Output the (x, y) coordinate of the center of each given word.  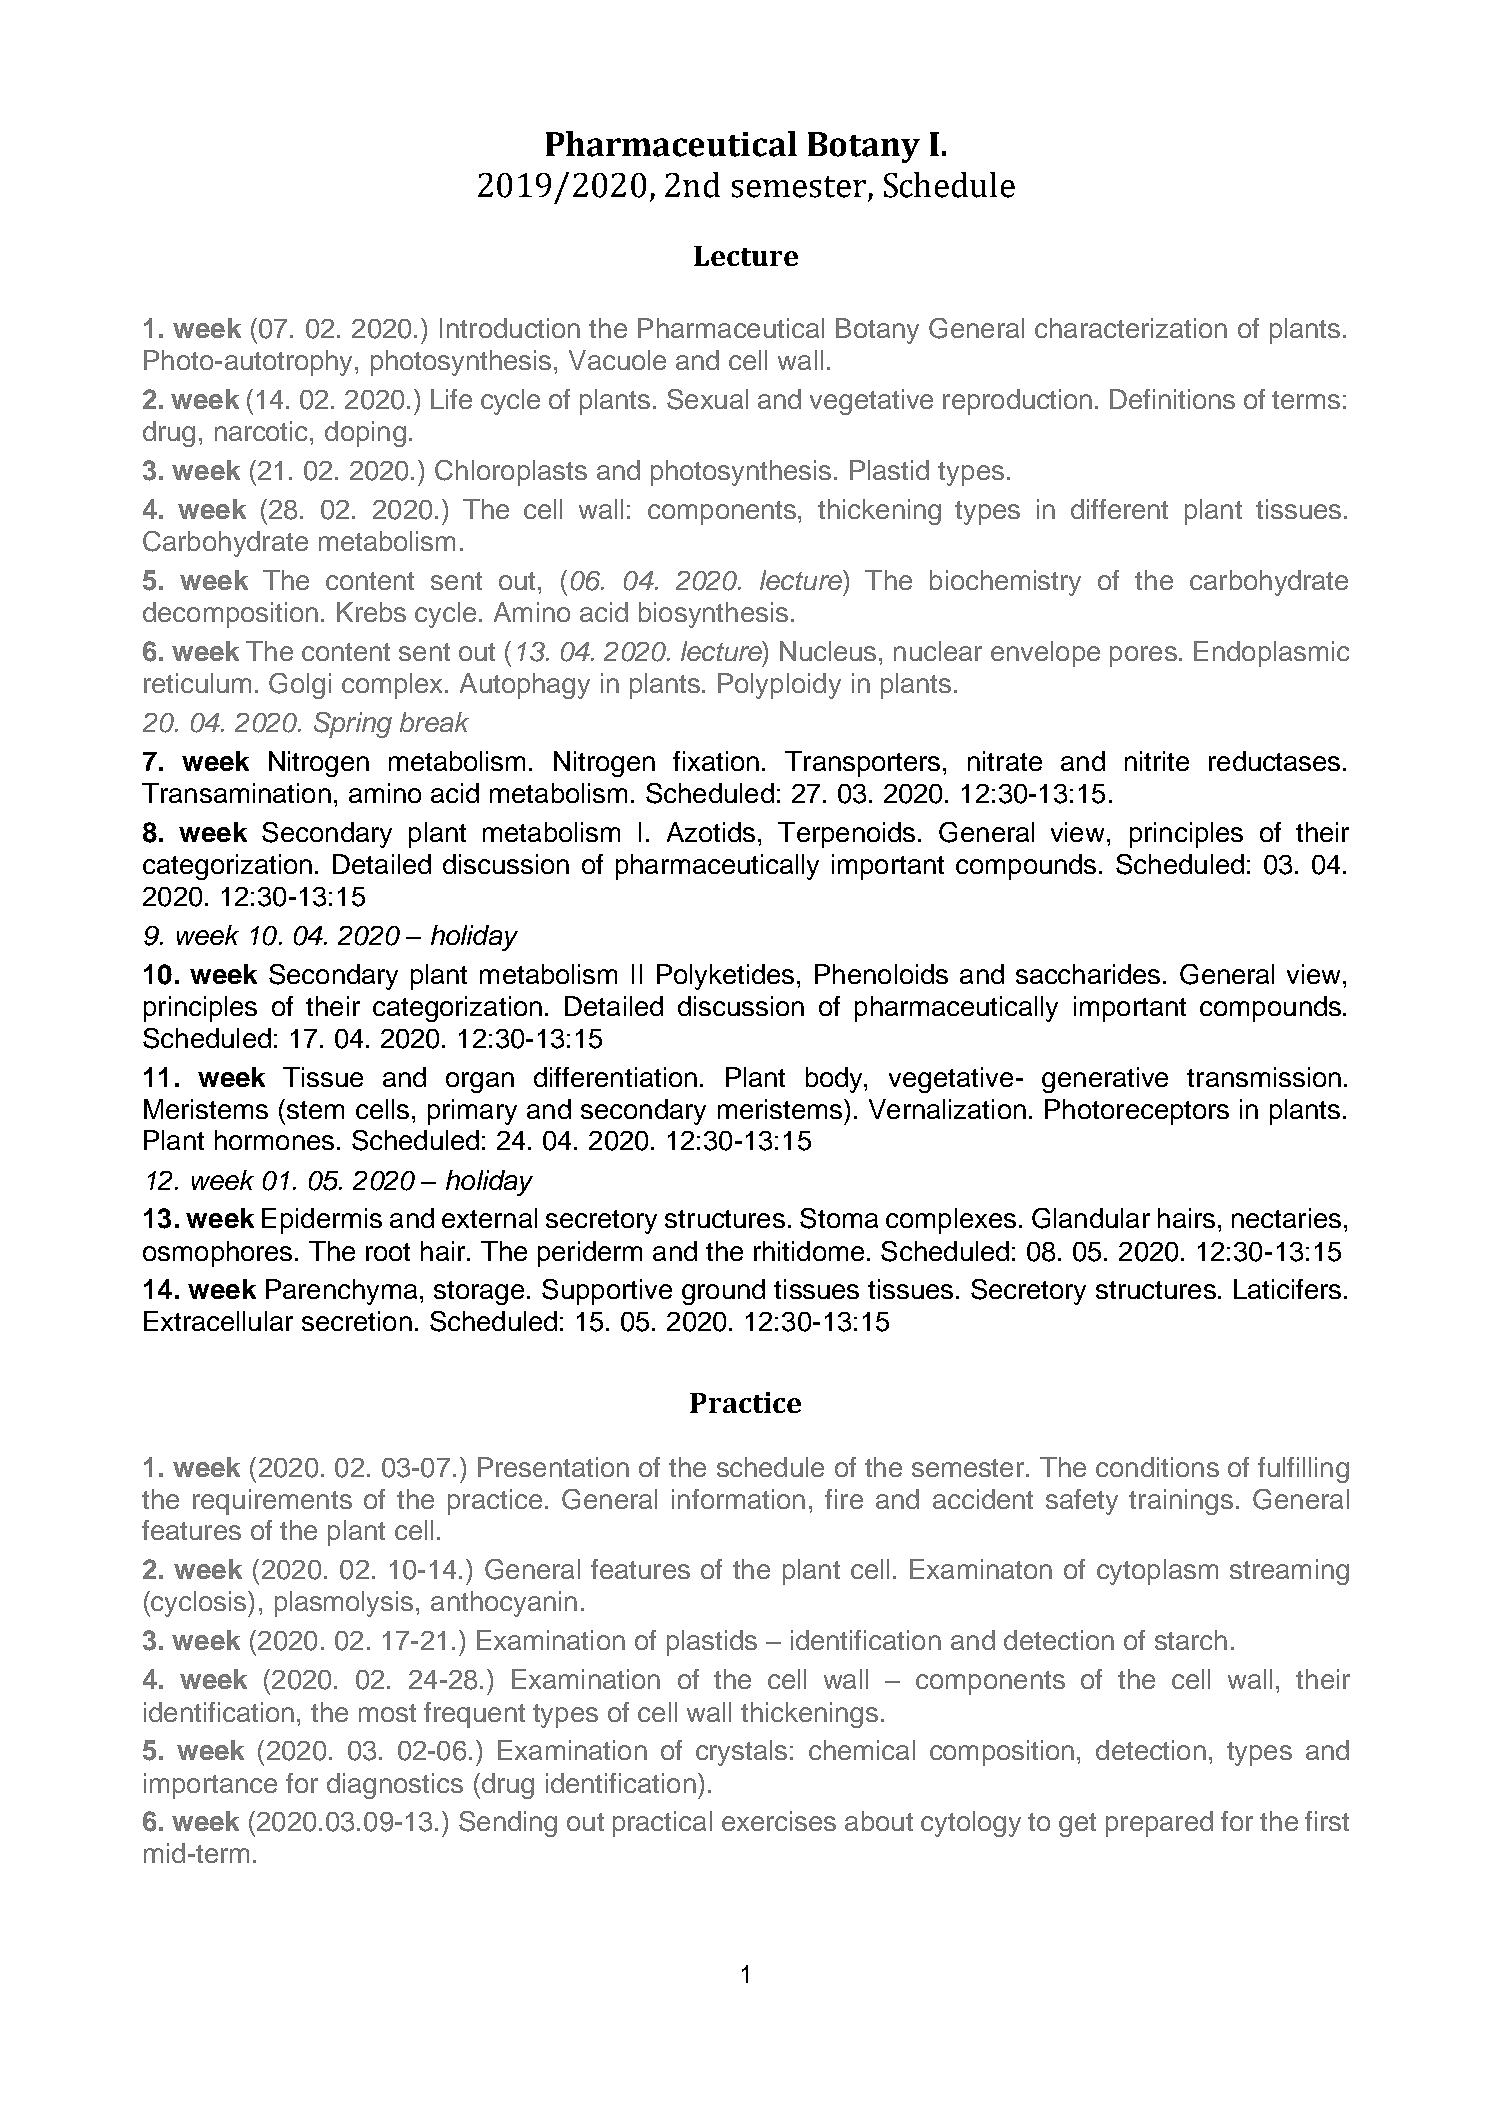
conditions (1157, 1467)
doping (365, 434)
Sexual (707, 399)
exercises (779, 1821)
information (738, 1499)
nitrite (1157, 761)
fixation (716, 761)
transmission (1264, 1077)
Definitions (1172, 399)
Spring (353, 725)
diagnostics (395, 1786)
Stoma (839, 1218)
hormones (274, 1140)
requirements (272, 1502)
